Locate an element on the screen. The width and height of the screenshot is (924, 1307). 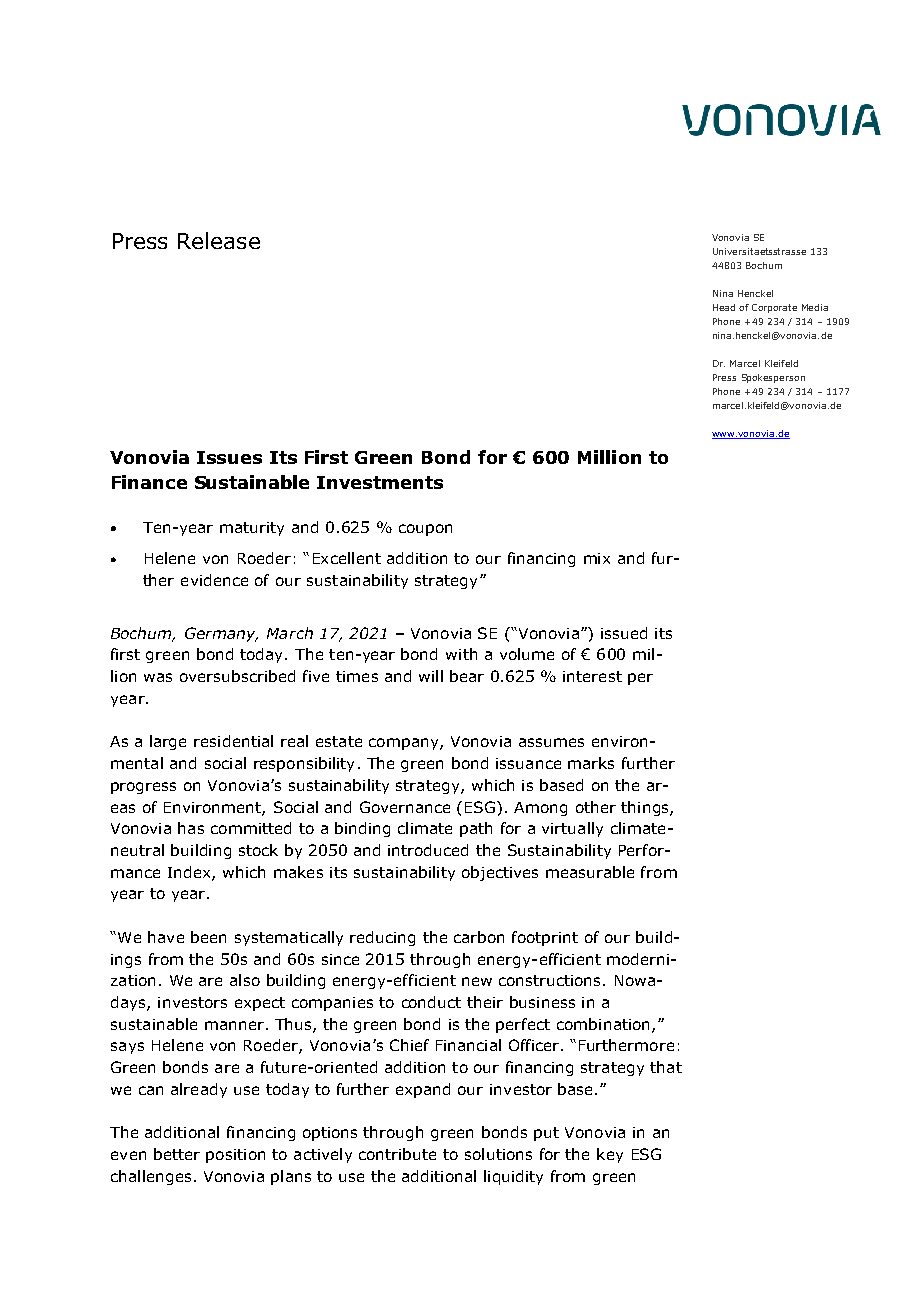
position is located at coordinates (235, 1156).
